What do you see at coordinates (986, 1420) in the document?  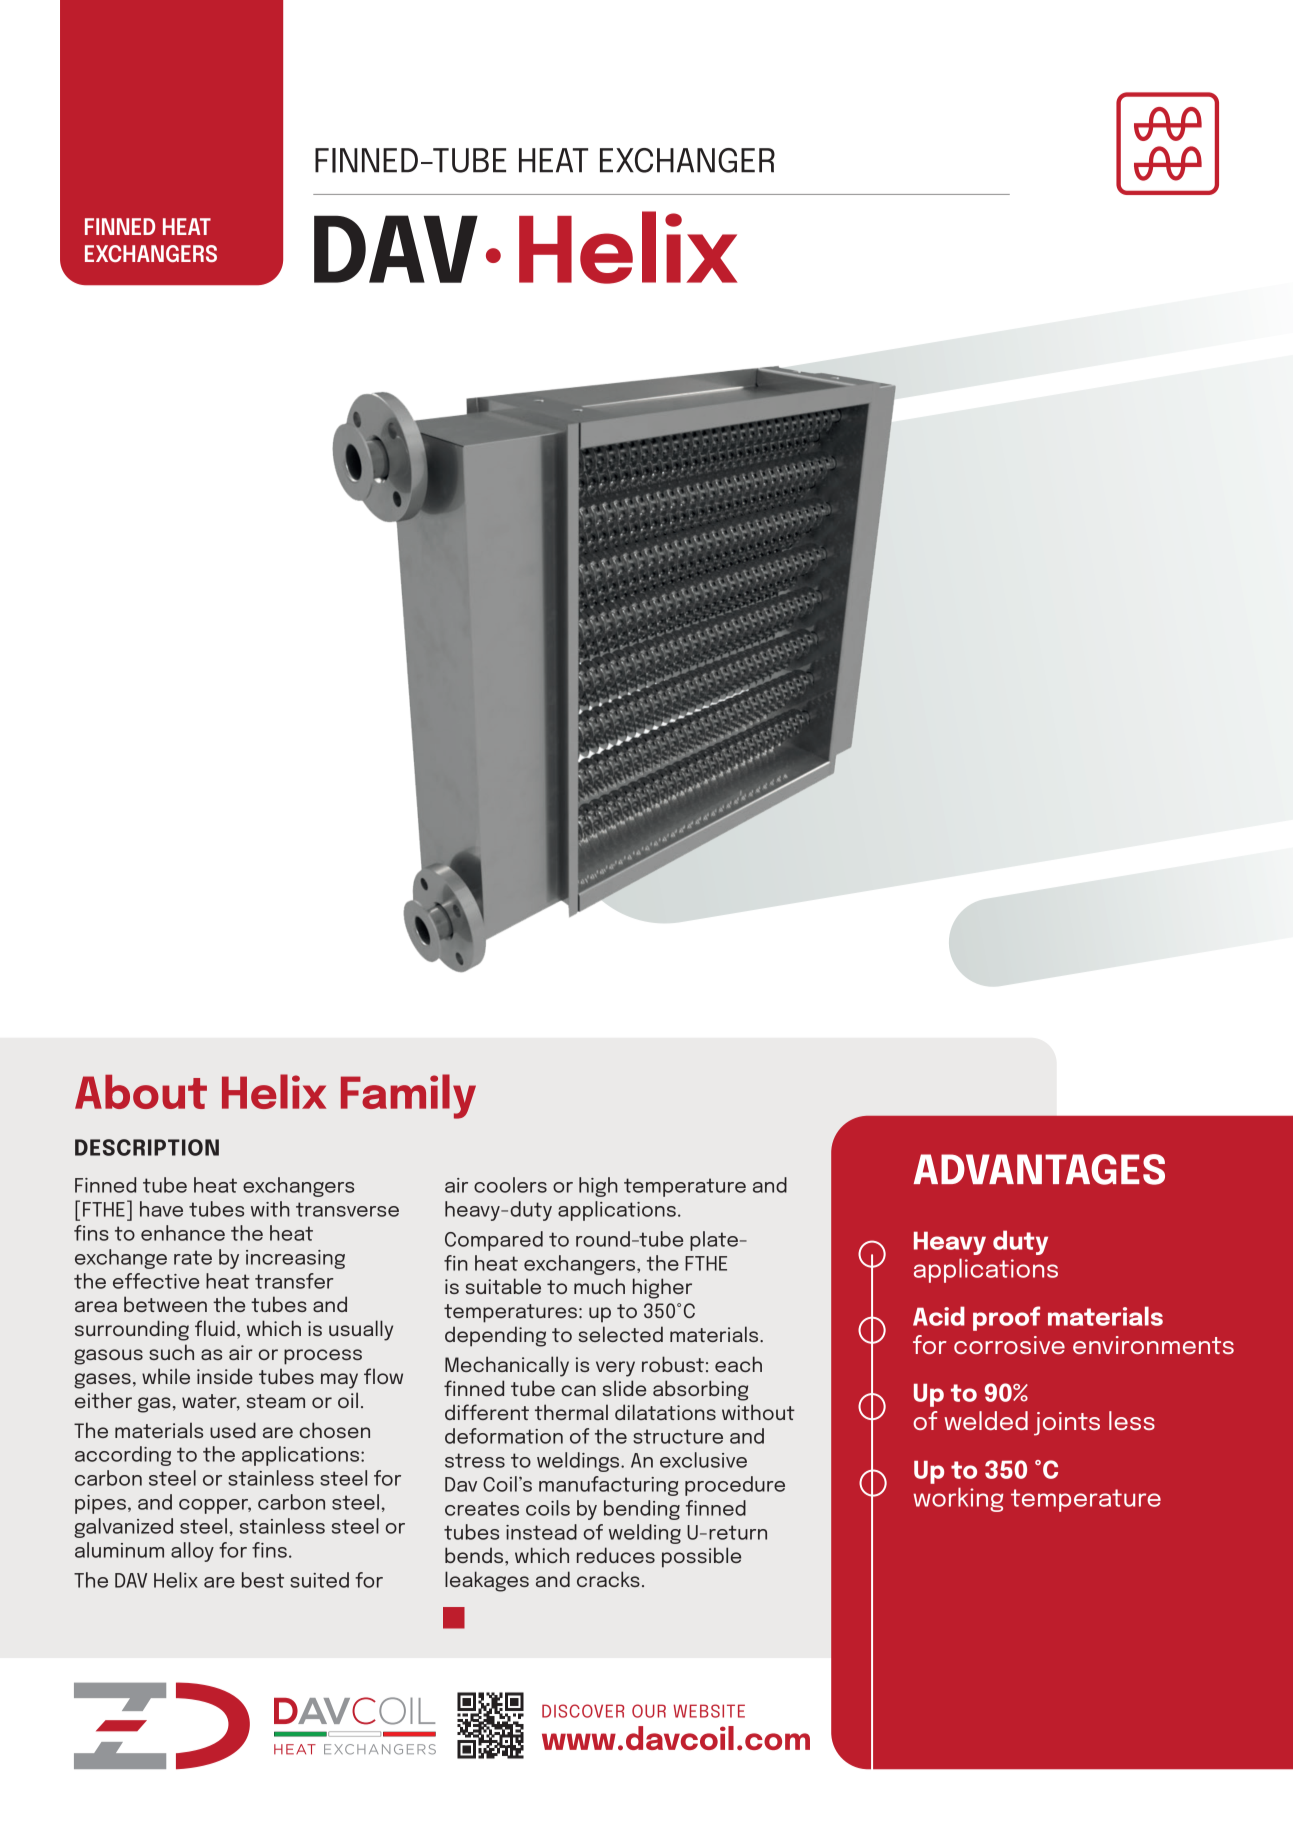 I see `welded` at bounding box center [986, 1420].
